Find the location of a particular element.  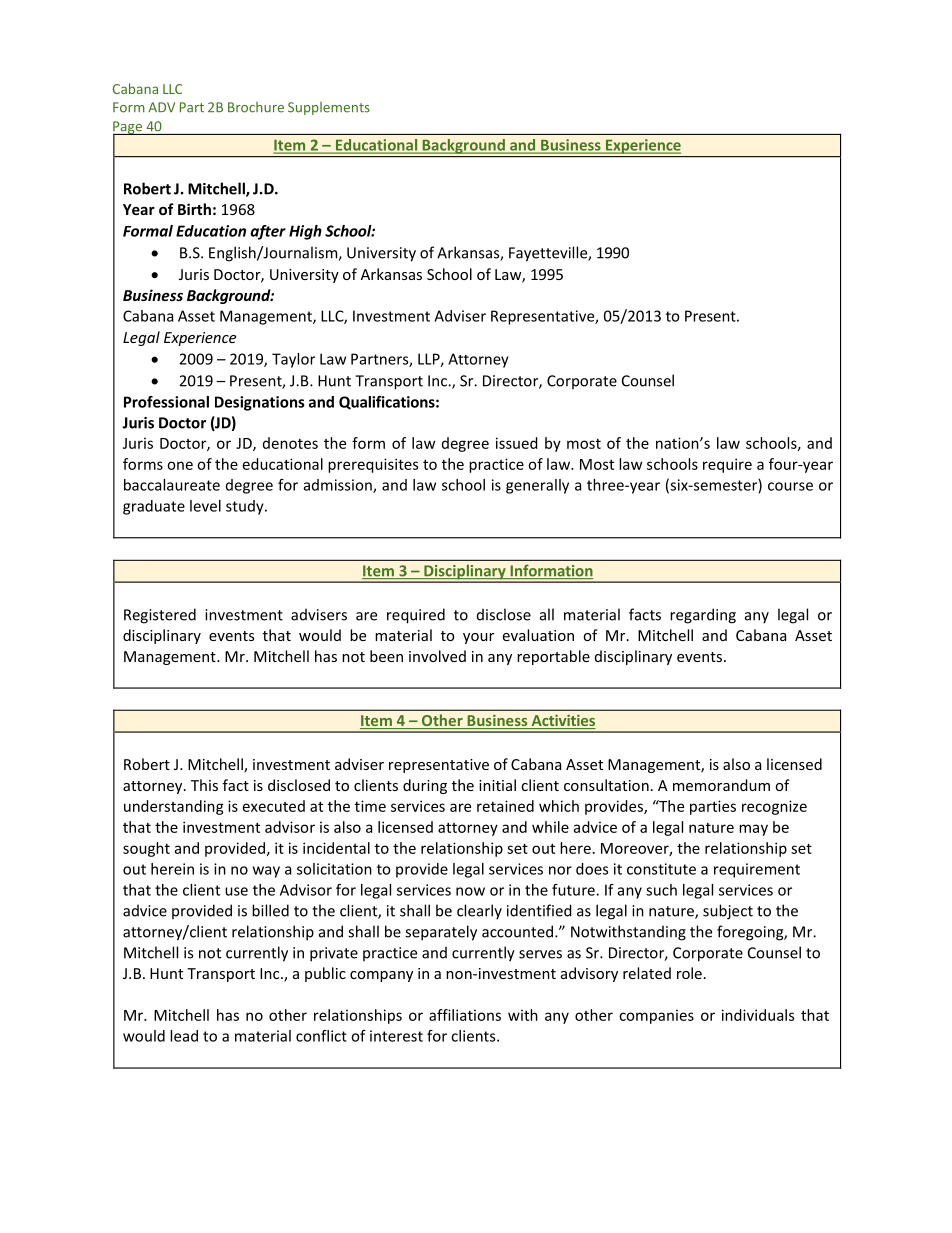

regarding is located at coordinates (703, 616).
